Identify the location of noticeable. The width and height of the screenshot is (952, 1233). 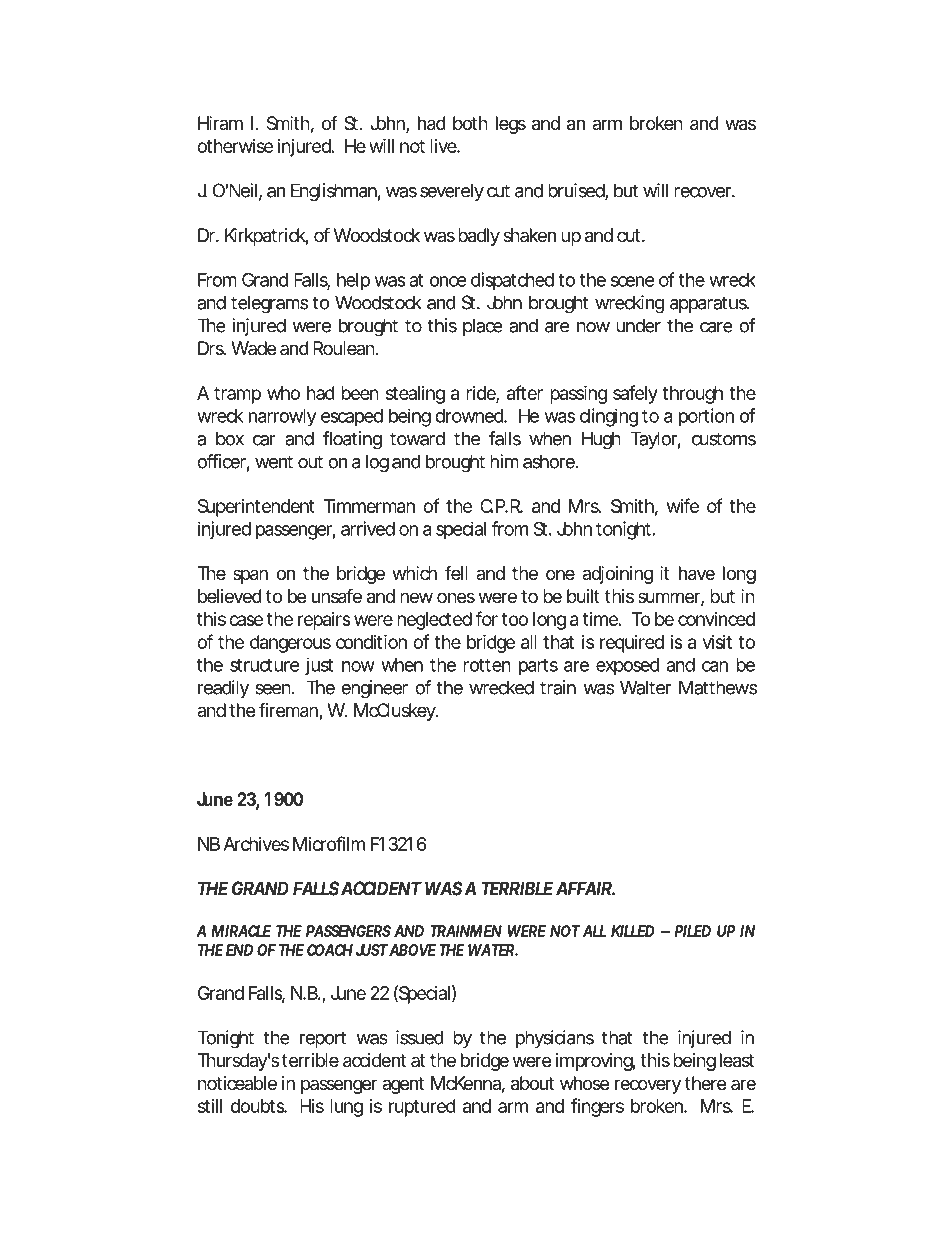
(237, 1083).
